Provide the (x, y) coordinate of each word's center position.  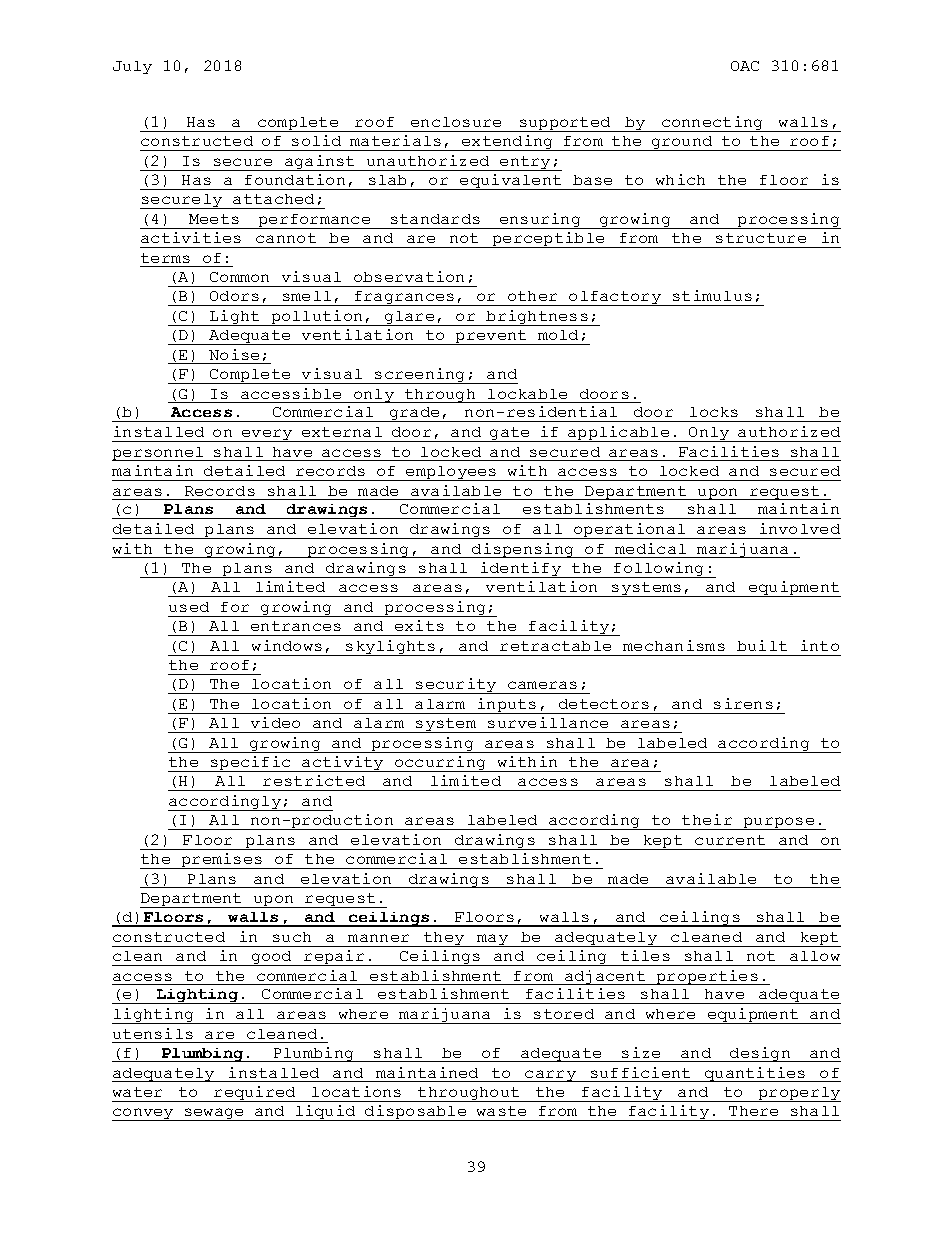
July (132, 67)
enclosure (456, 122)
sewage (214, 1114)
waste (501, 1111)
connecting (712, 124)
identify (520, 570)
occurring (440, 764)
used (189, 607)
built (762, 645)
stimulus (712, 295)
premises (221, 861)
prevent (491, 337)
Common (239, 277)
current (730, 840)
